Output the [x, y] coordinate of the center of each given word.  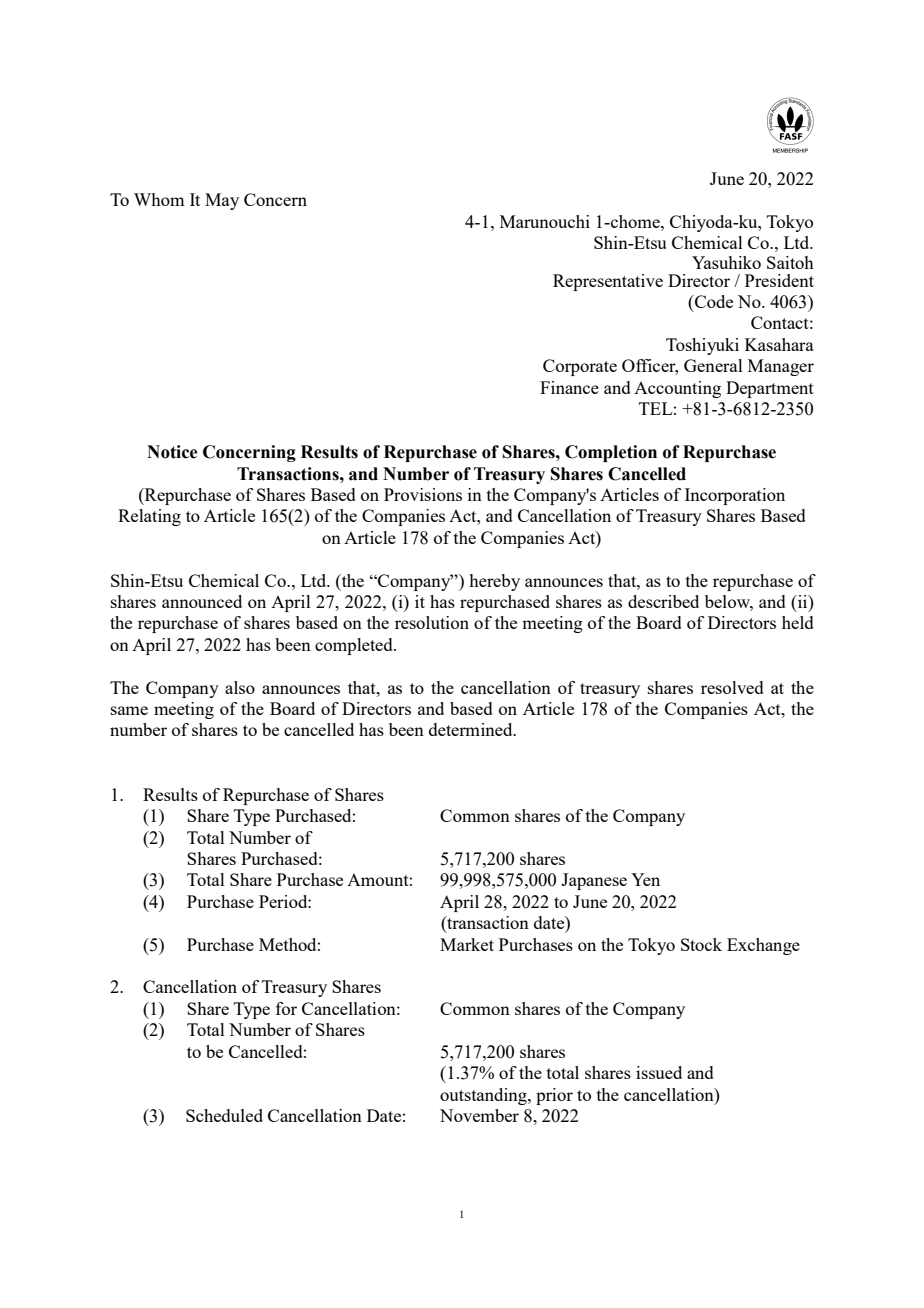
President [779, 280]
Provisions [423, 494]
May [222, 201]
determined [472, 729]
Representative [608, 282]
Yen [645, 879]
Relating [149, 517]
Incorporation [735, 496]
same [129, 710]
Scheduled [224, 1115]
